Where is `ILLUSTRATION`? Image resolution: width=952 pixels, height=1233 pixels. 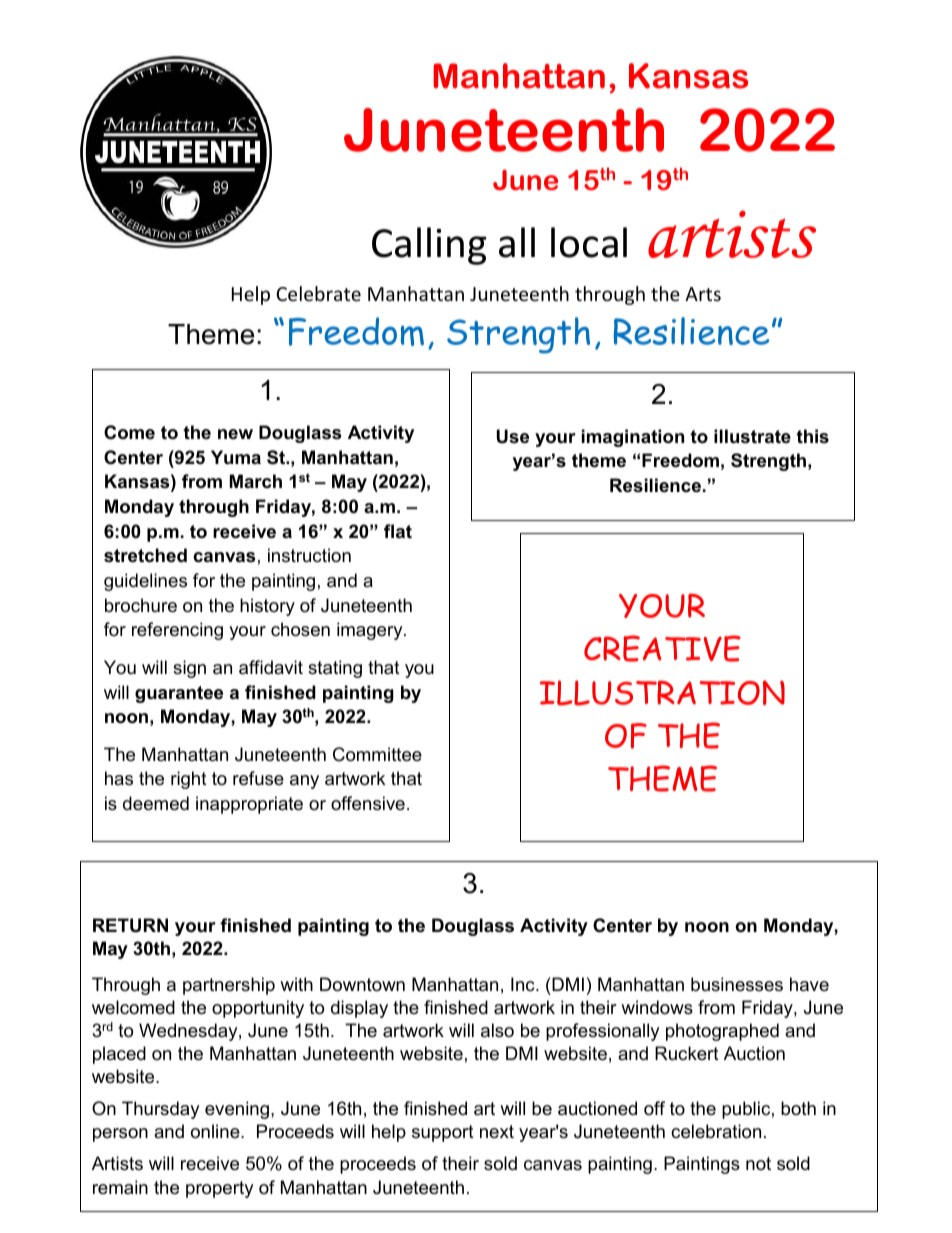 ILLUSTRATION is located at coordinates (662, 693).
